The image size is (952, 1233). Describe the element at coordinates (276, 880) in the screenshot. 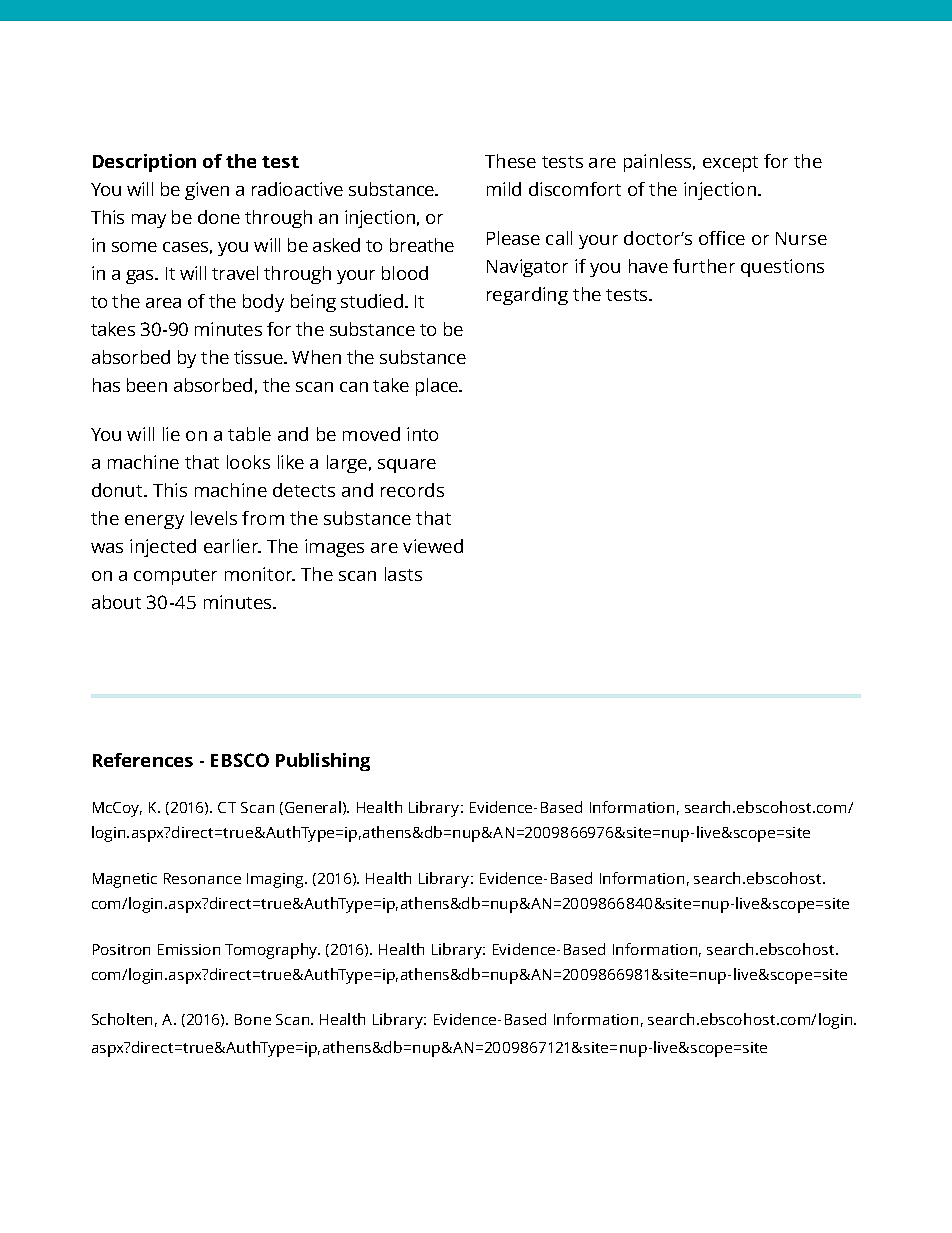

I see `Imaging` at that location.
